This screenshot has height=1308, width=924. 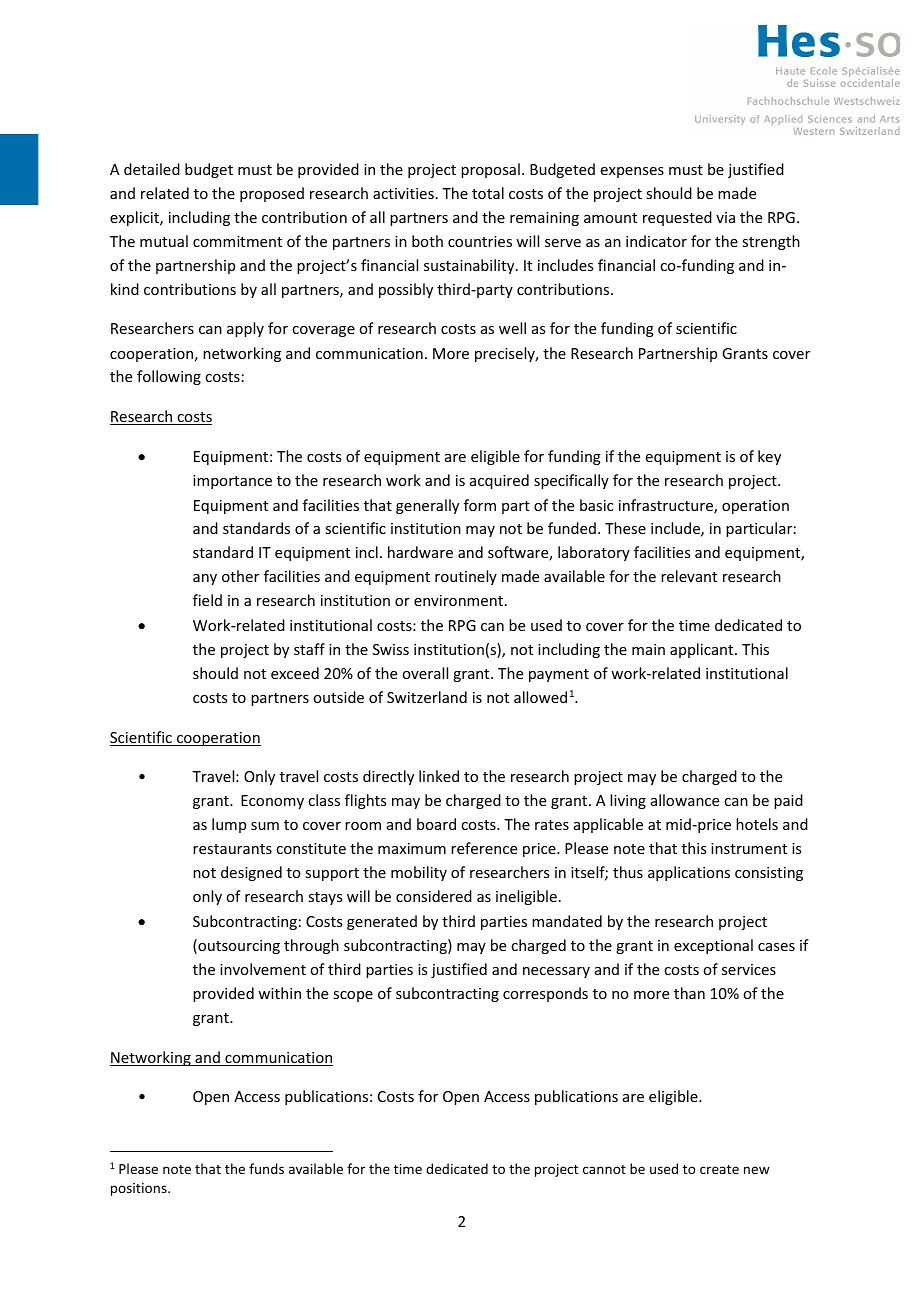 What do you see at coordinates (232, 482) in the screenshot?
I see `importance` at bounding box center [232, 482].
